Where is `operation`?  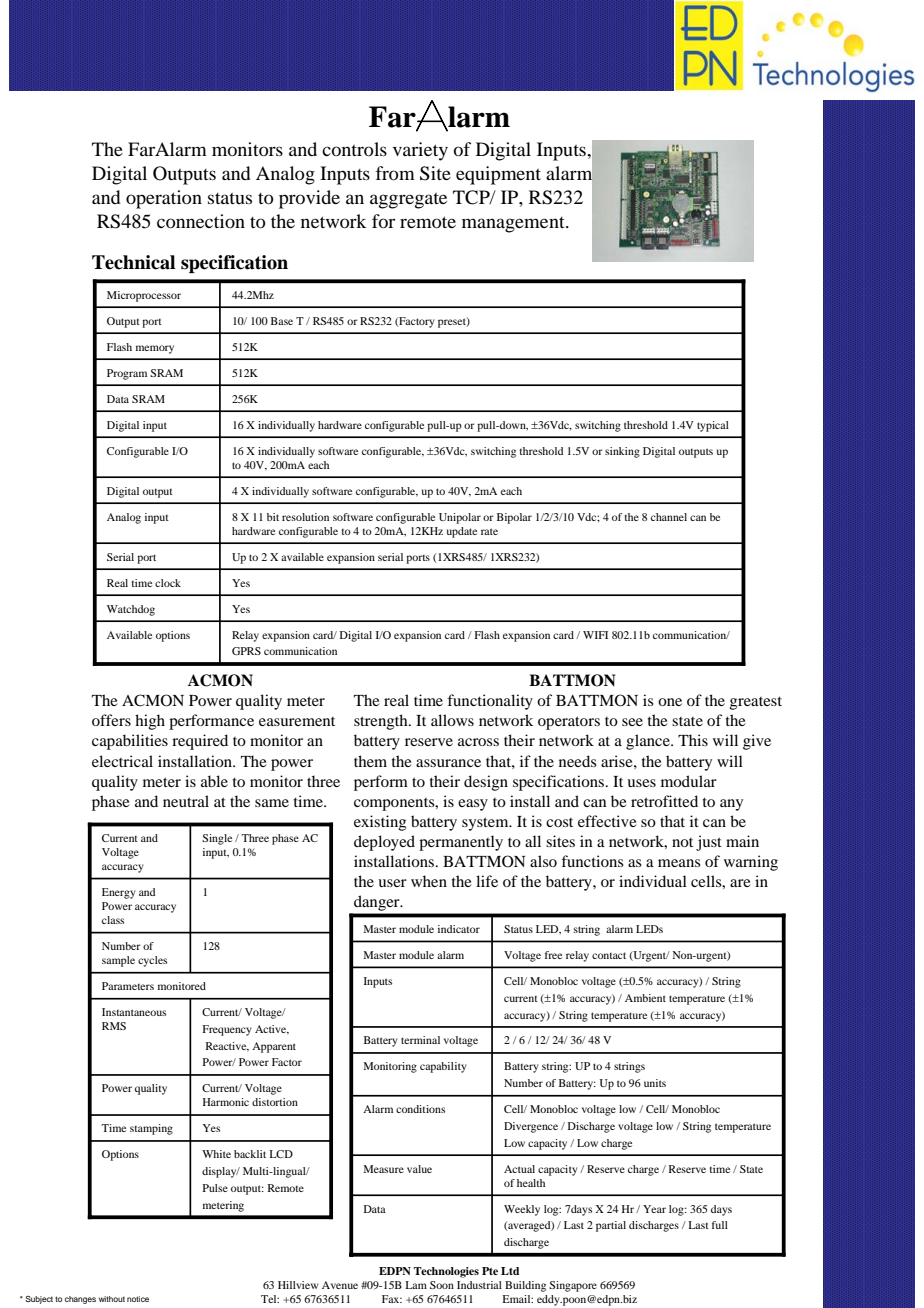
operation is located at coordinates (164, 199).
